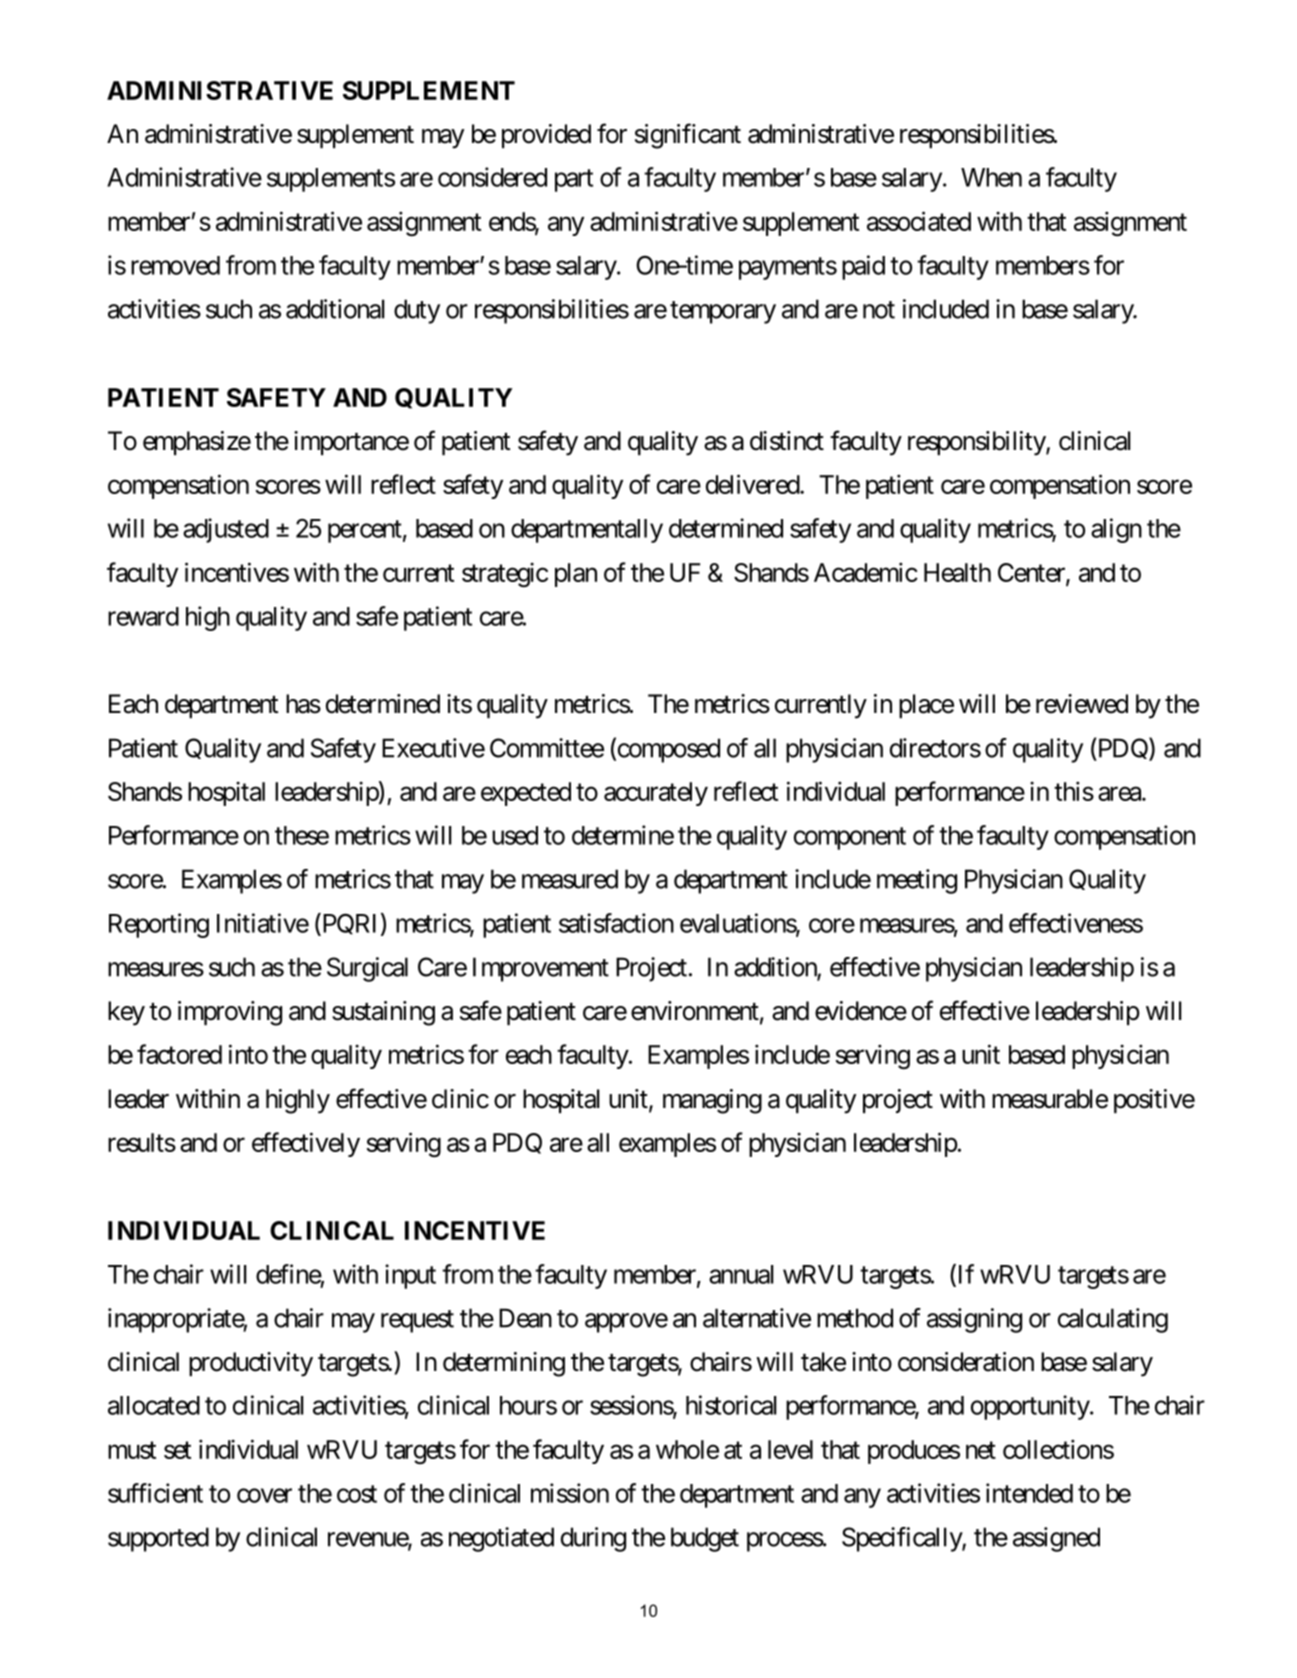 Image resolution: width=1297 pixels, height=1678 pixels. What do you see at coordinates (741, 1274) in the screenshot?
I see `annual` at bounding box center [741, 1274].
